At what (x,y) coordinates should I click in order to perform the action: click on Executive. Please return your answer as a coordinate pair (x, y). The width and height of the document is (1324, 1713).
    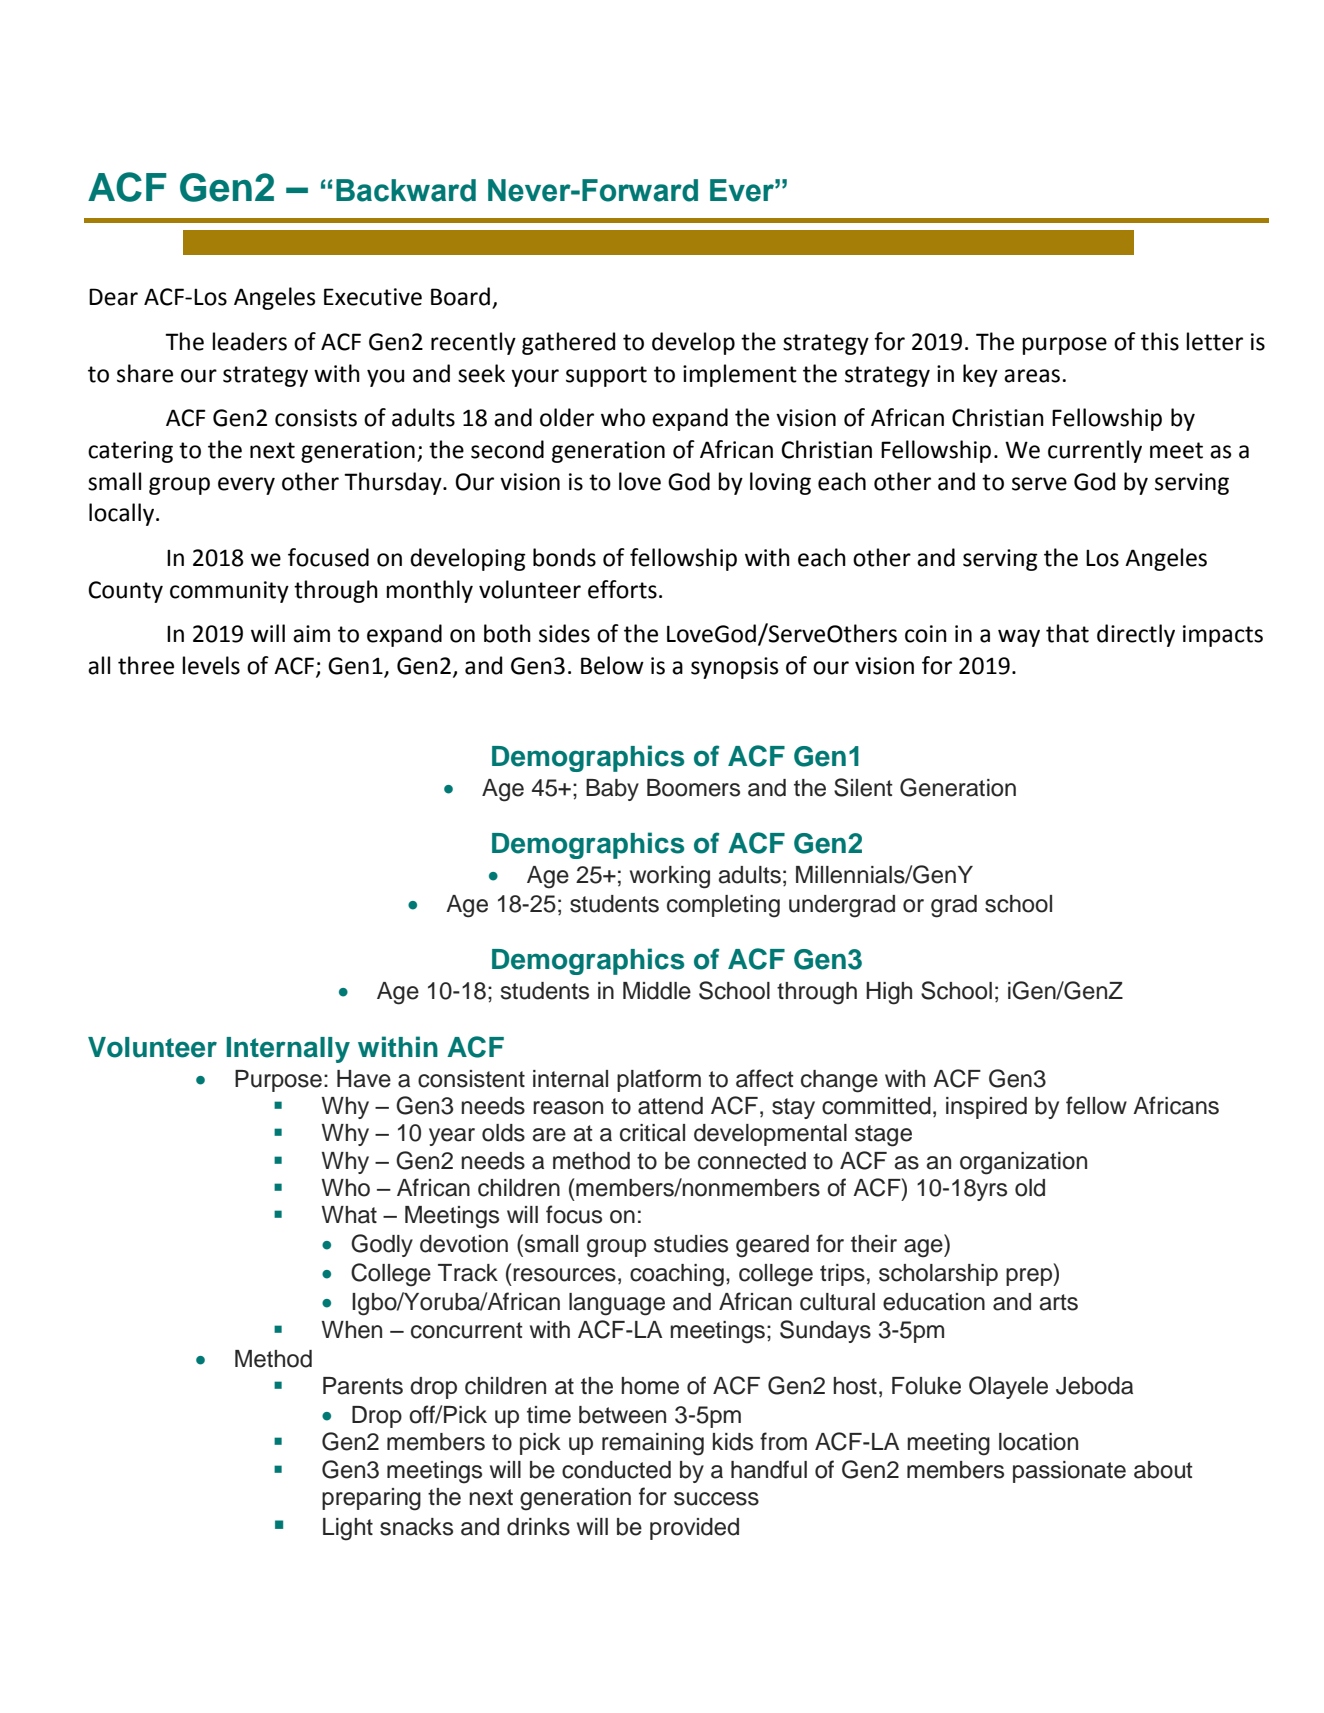
    Looking at the image, I should click on (373, 297).
